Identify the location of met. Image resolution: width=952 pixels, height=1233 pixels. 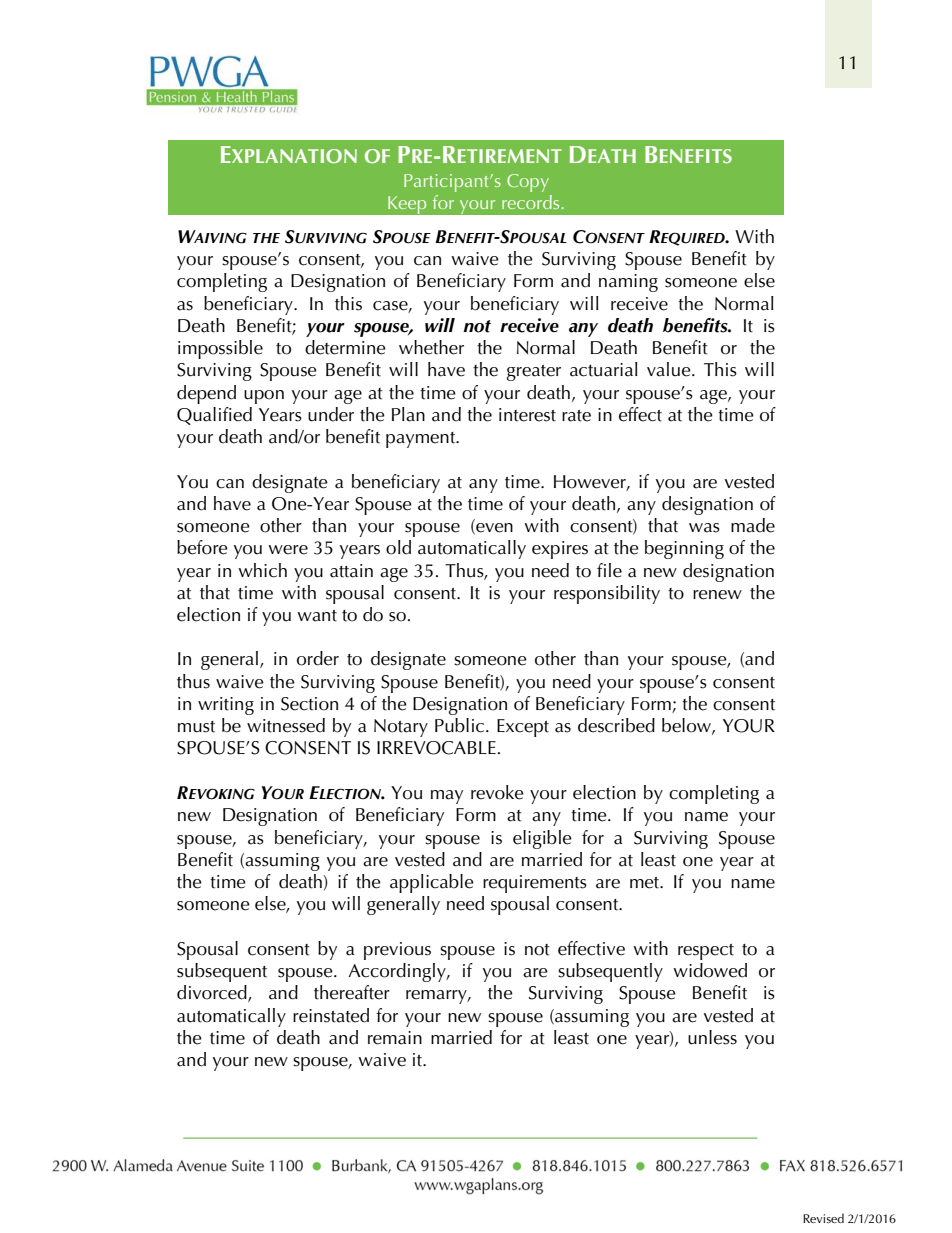
(646, 883).
